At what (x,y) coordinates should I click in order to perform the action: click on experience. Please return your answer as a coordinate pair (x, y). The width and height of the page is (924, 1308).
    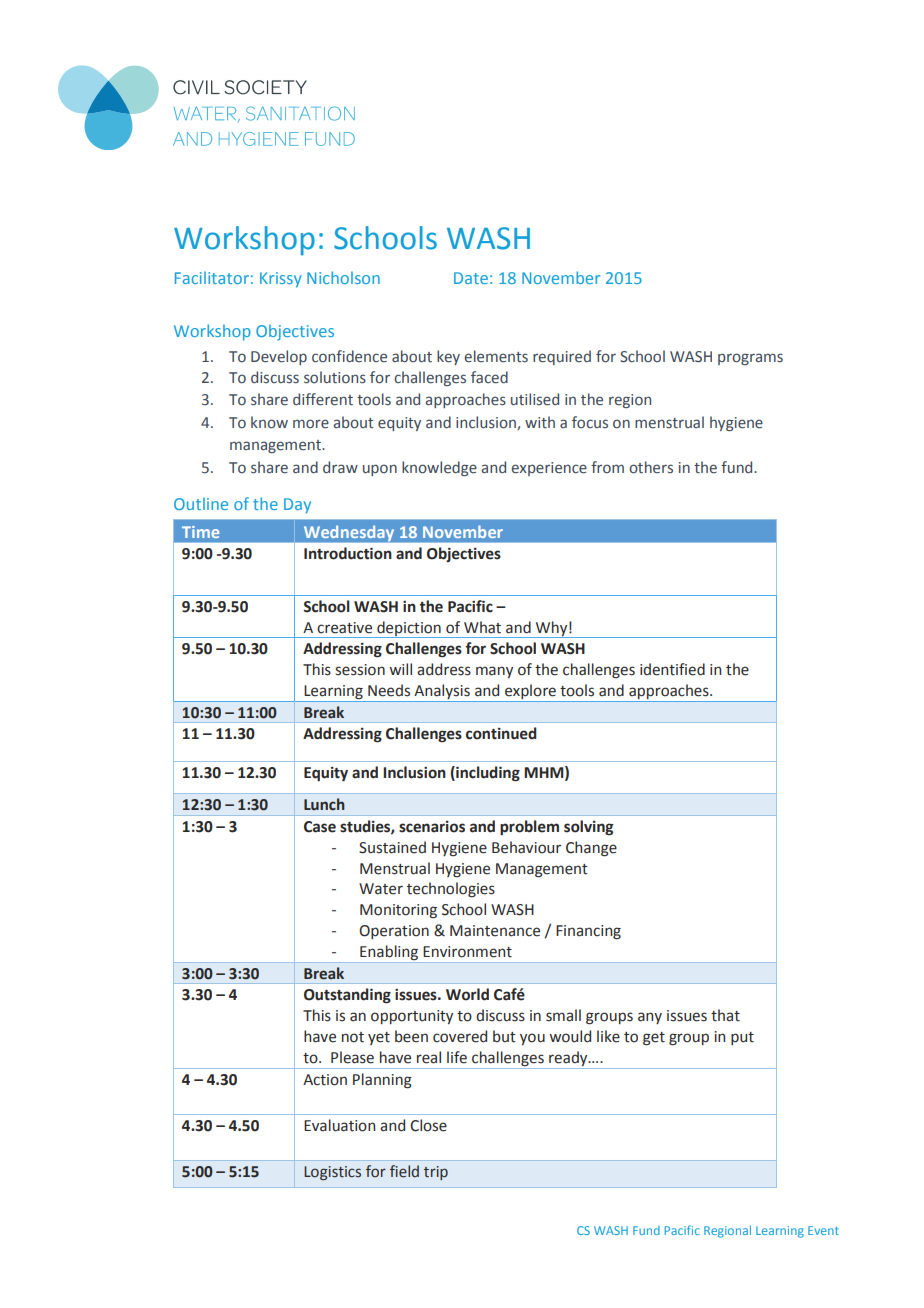
    Looking at the image, I should click on (549, 469).
